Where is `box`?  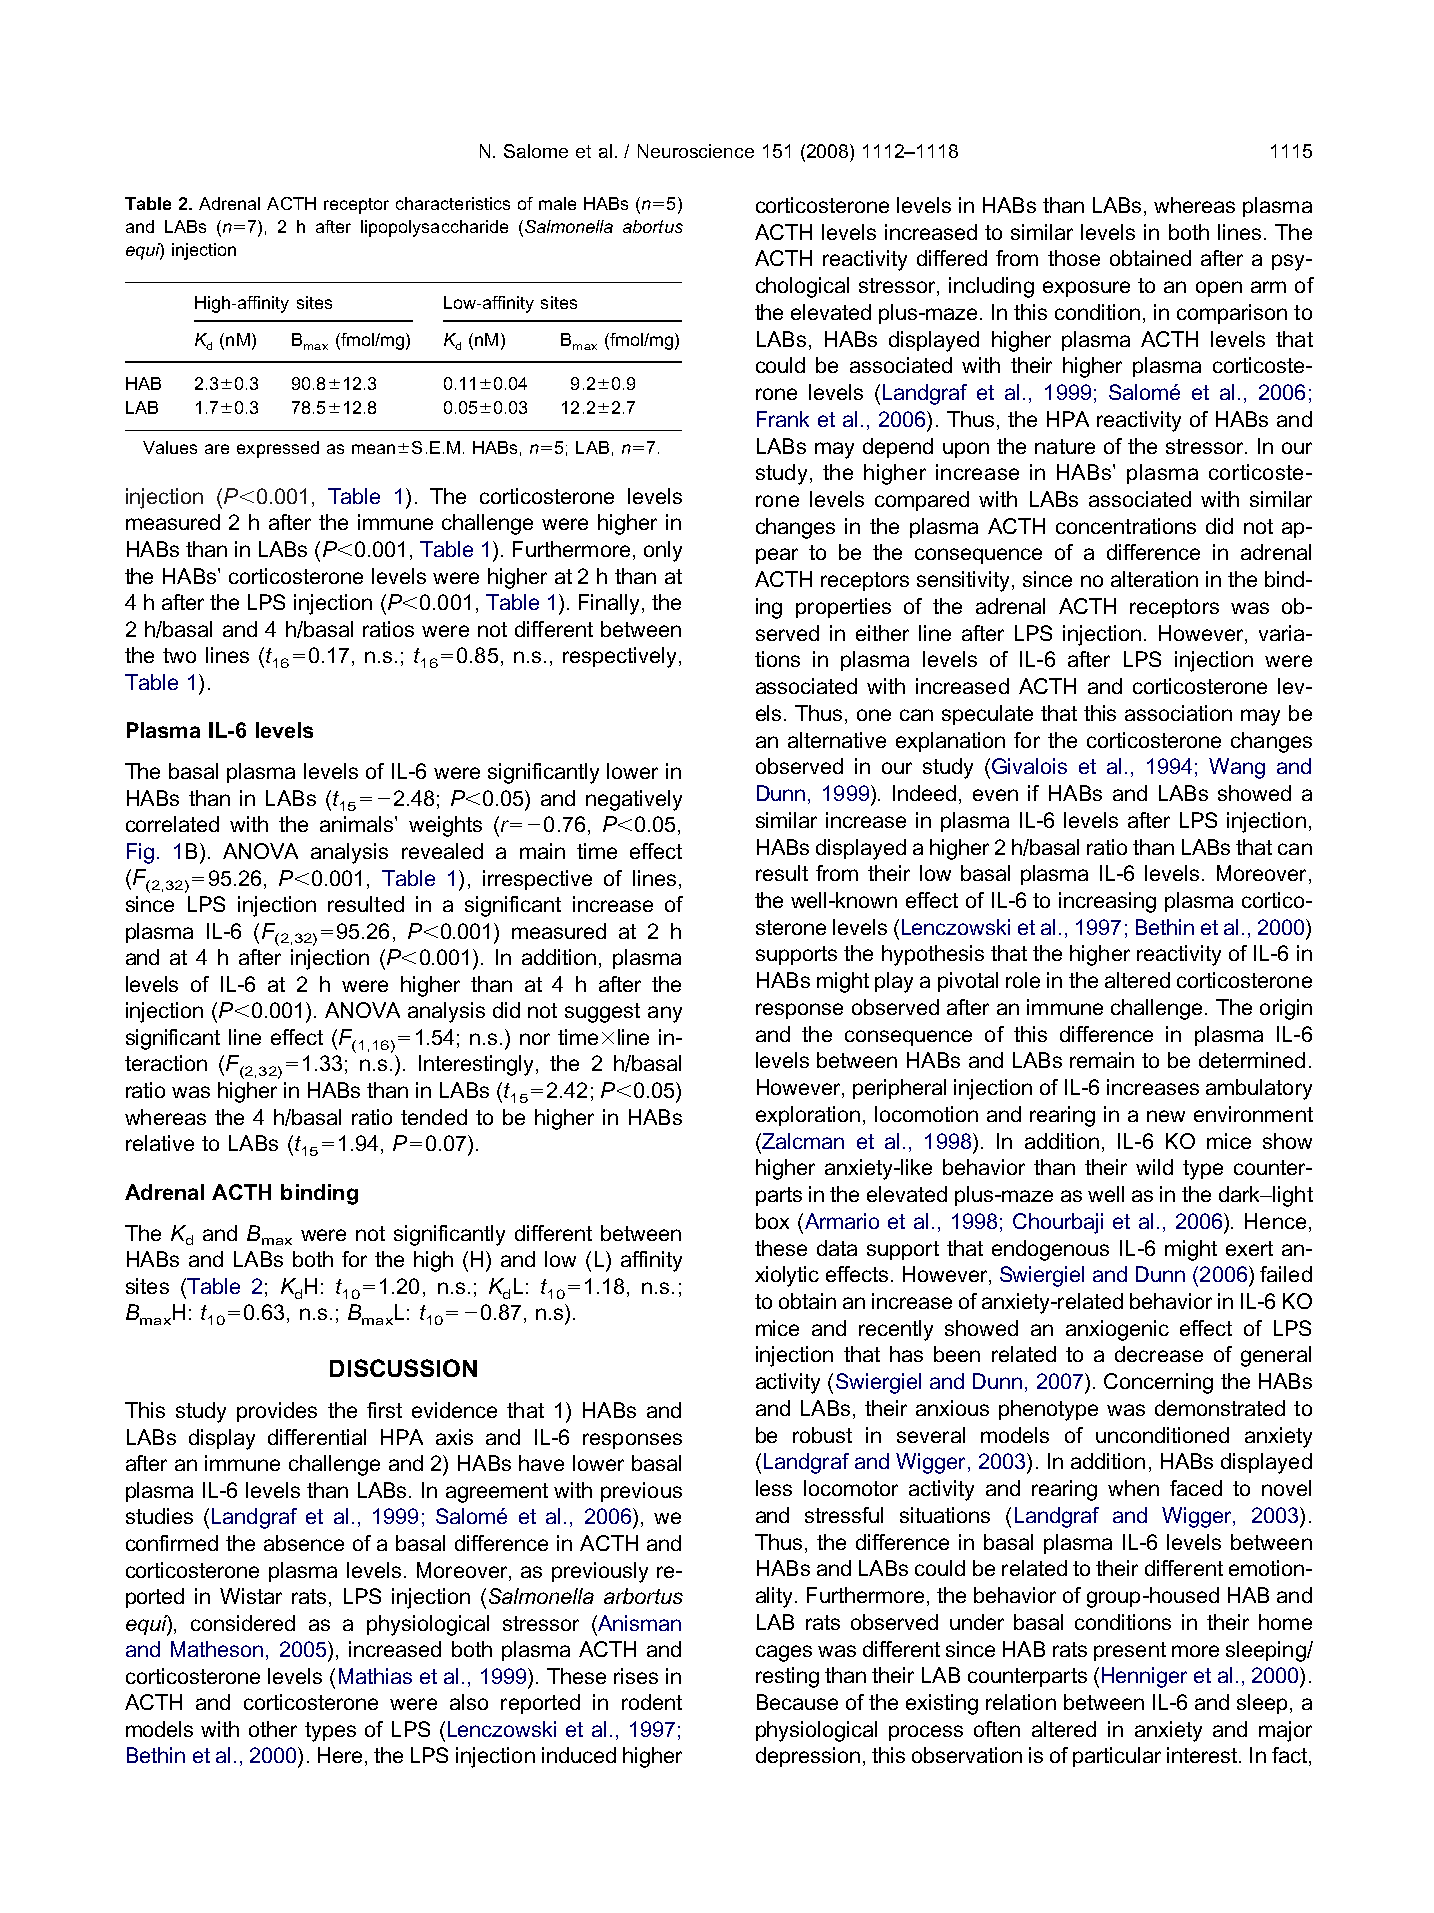
box is located at coordinates (772, 1221).
